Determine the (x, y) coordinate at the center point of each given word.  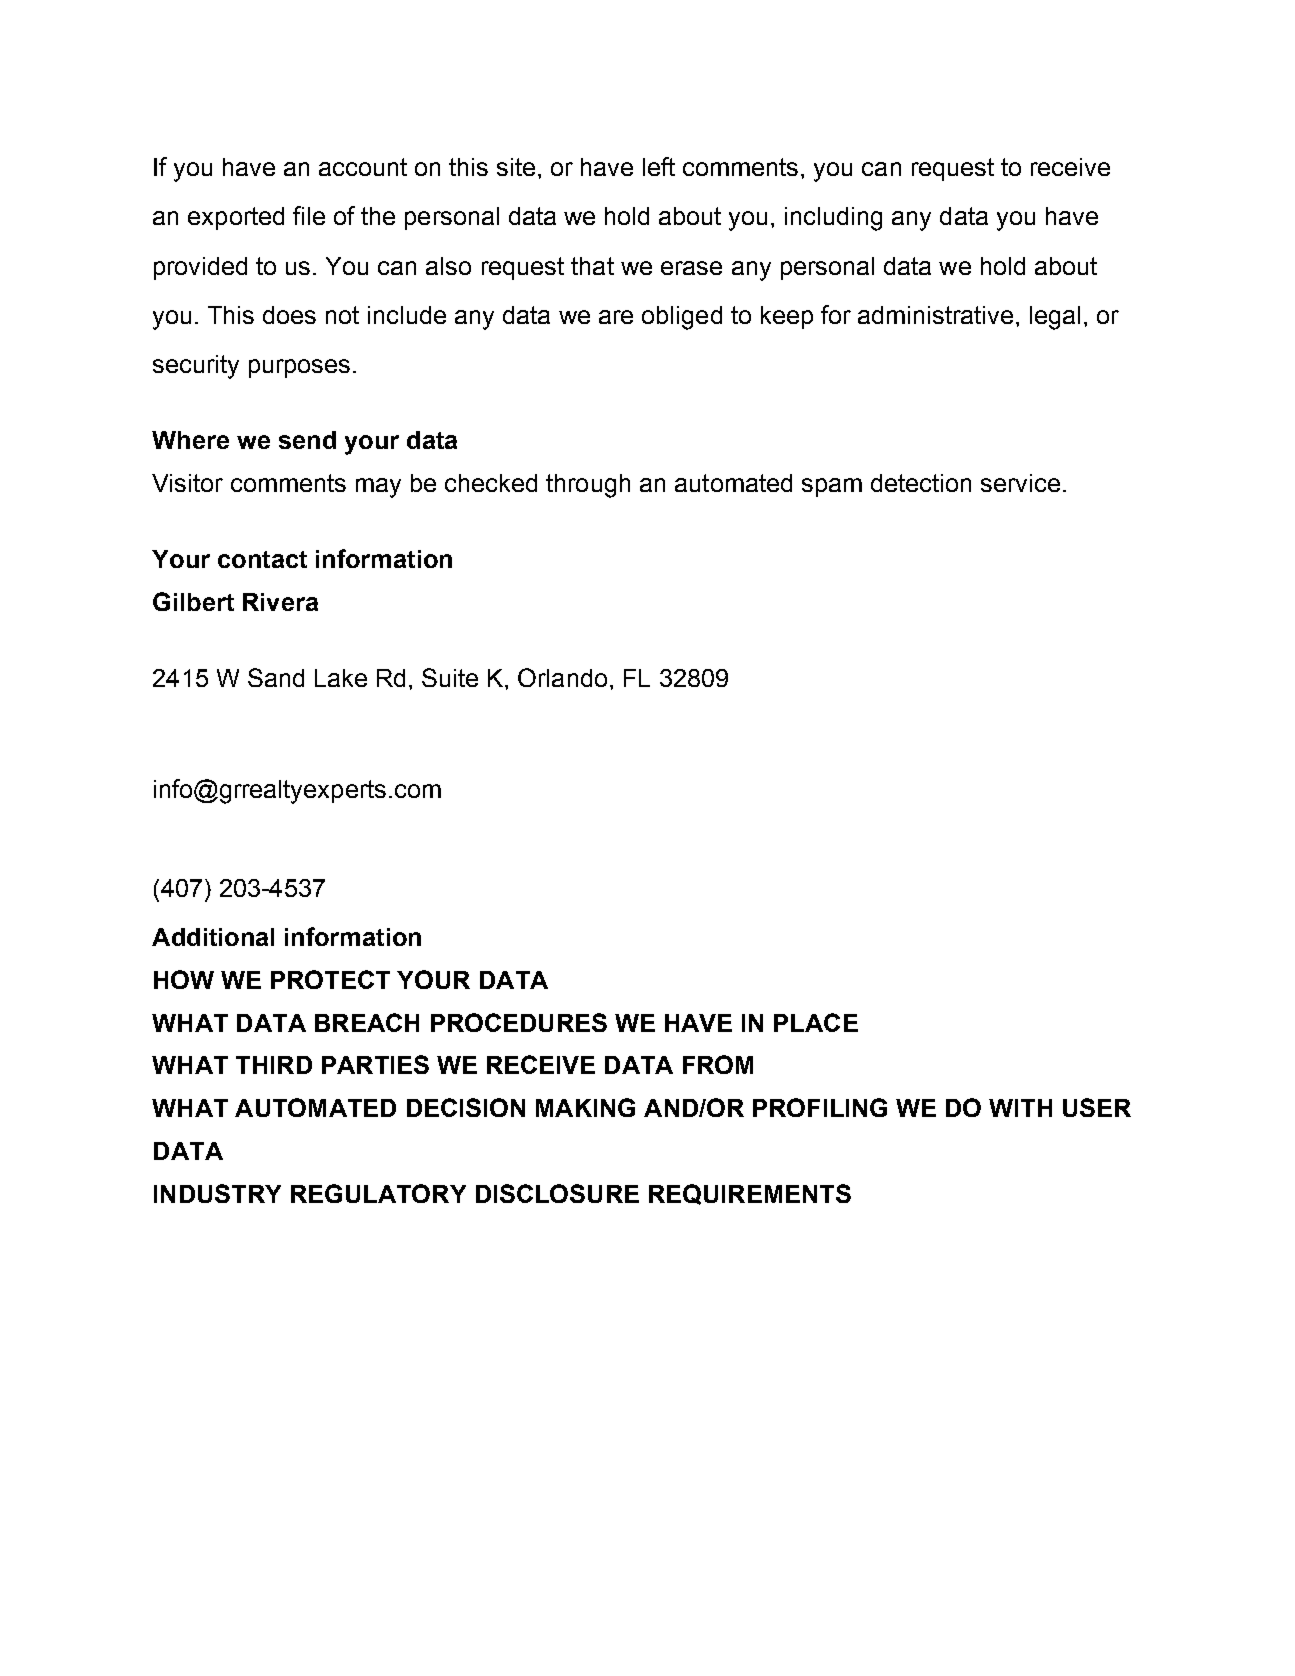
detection (921, 483)
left (659, 166)
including (833, 219)
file (309, 215)
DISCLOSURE (557, 1193)
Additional (213, 937)
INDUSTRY (217, 1193)
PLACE (816, 1022)
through (588, 486)
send (307, 440)
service (1020, 483)
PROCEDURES (519, 1022)
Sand (276, 677)
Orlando (562, 677)
